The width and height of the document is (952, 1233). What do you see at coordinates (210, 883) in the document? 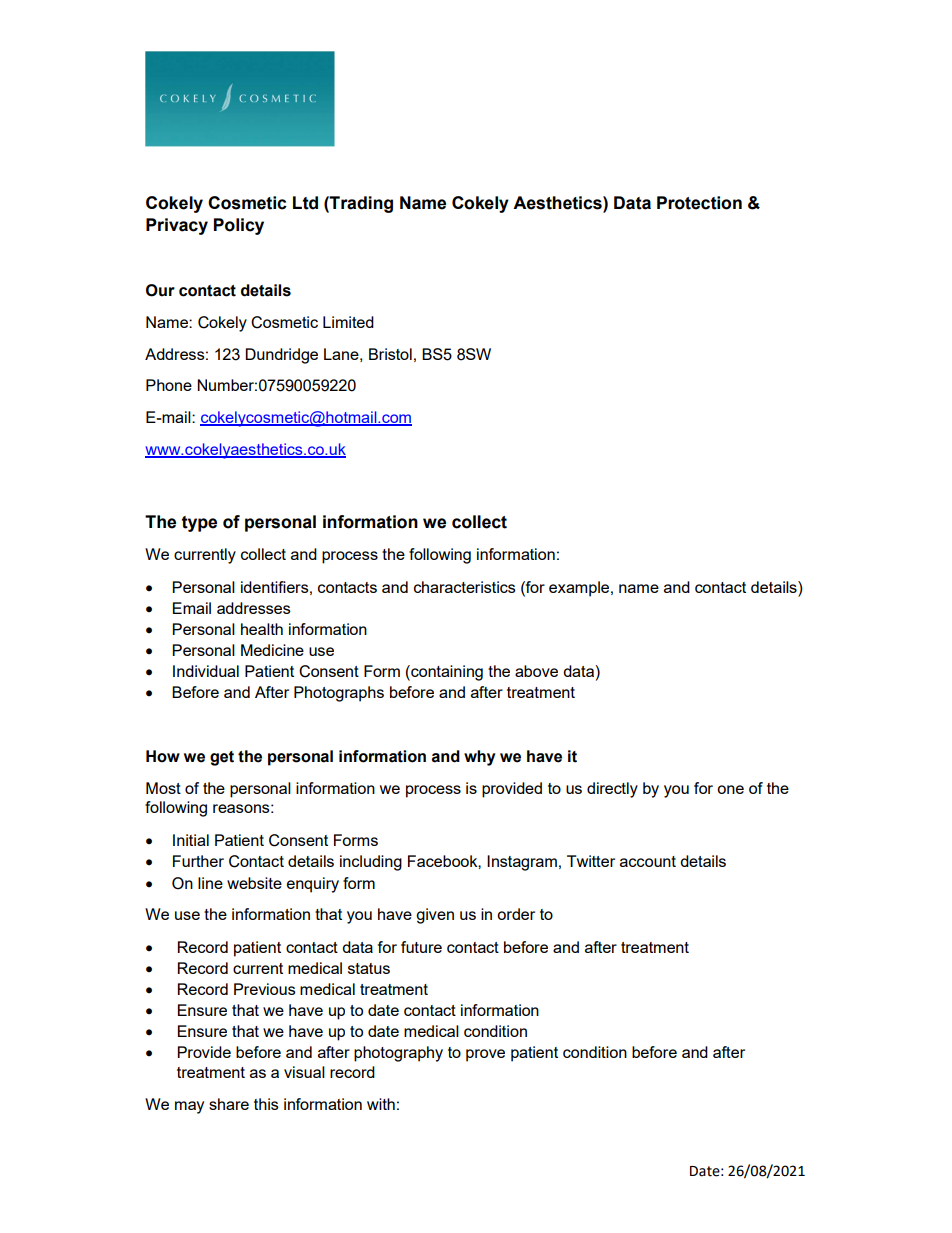
I see `line` at bounding box center [210, 883].
